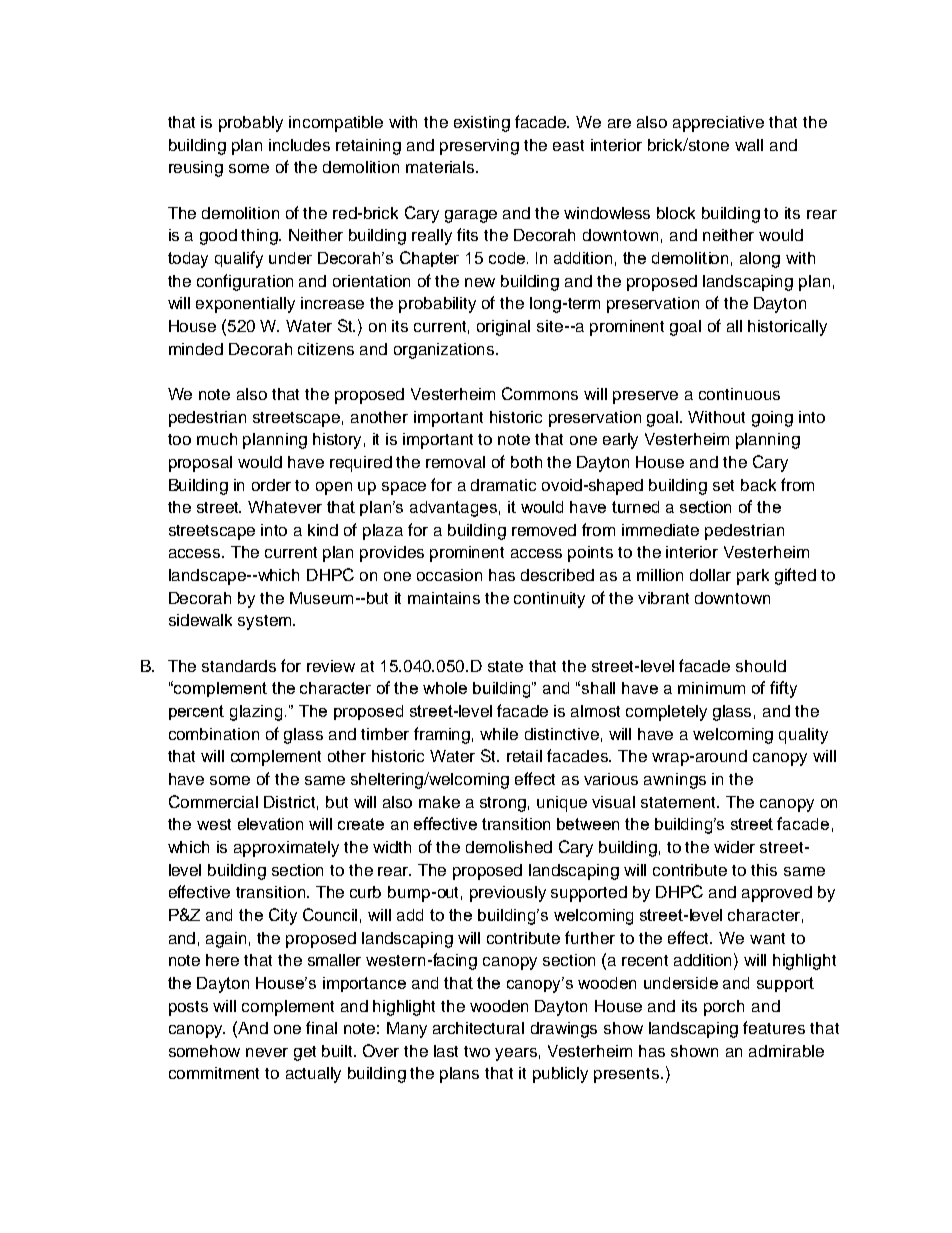 The image size is (952, 1233). What do you see at coordinates (526, 462) in the screenshot?
I see `both` at bounding box center [526, 462].
